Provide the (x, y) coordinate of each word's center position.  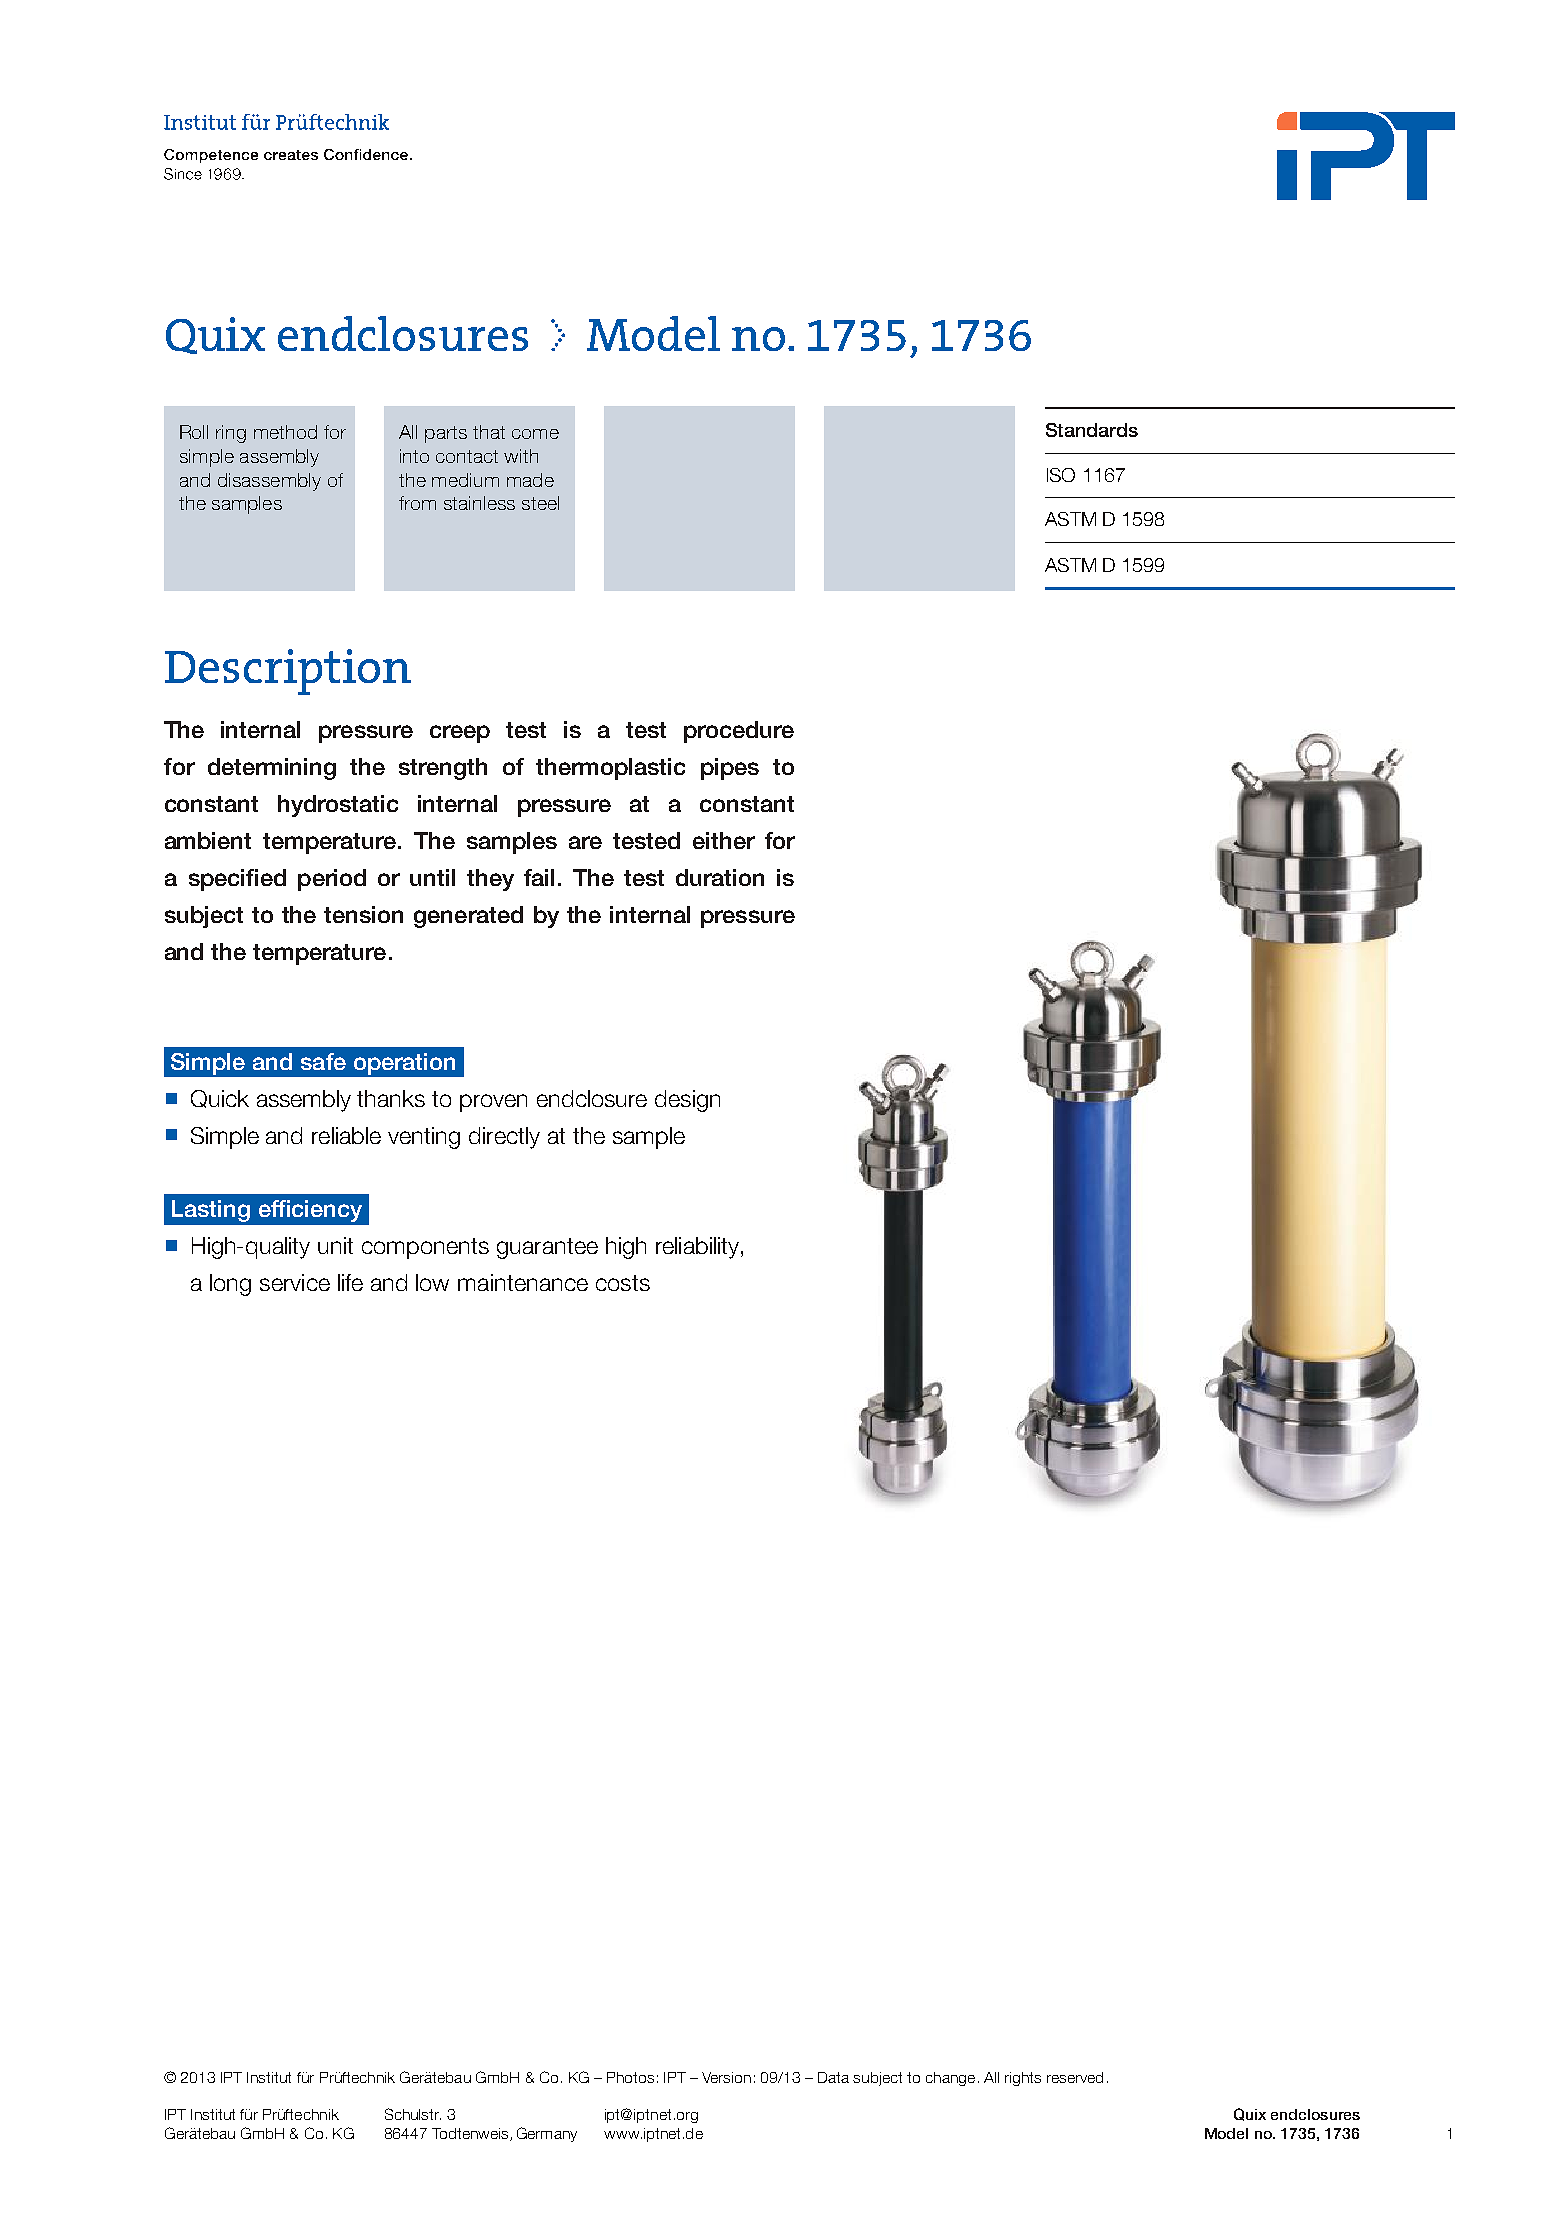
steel (540, 503)
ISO (1061, 475)
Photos (630, 2077)
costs (623, 1283)
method (285, 432)
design (687, 1101)
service (295, 1282)
